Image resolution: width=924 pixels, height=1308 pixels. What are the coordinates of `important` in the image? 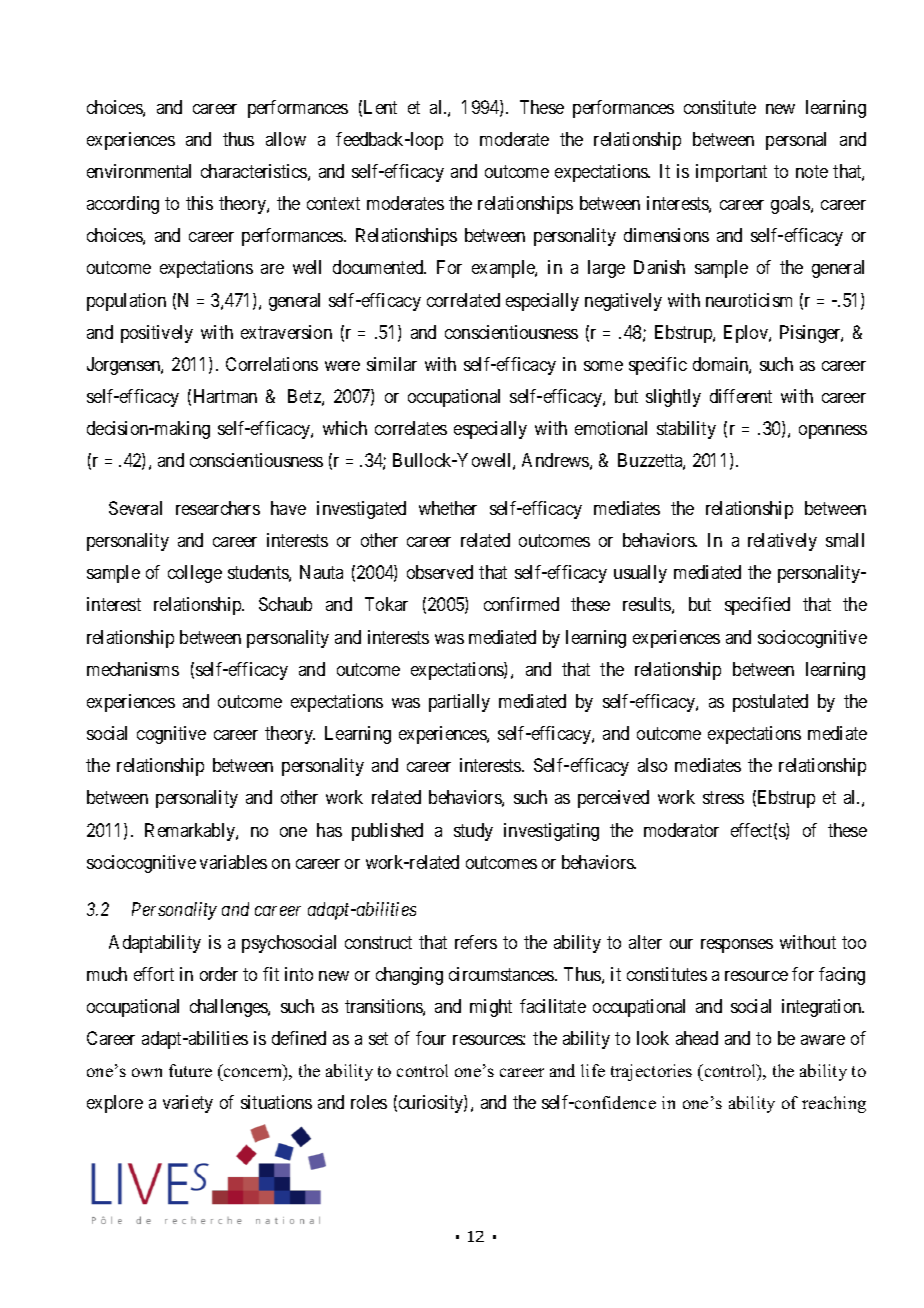 It's located at (731, 173).
